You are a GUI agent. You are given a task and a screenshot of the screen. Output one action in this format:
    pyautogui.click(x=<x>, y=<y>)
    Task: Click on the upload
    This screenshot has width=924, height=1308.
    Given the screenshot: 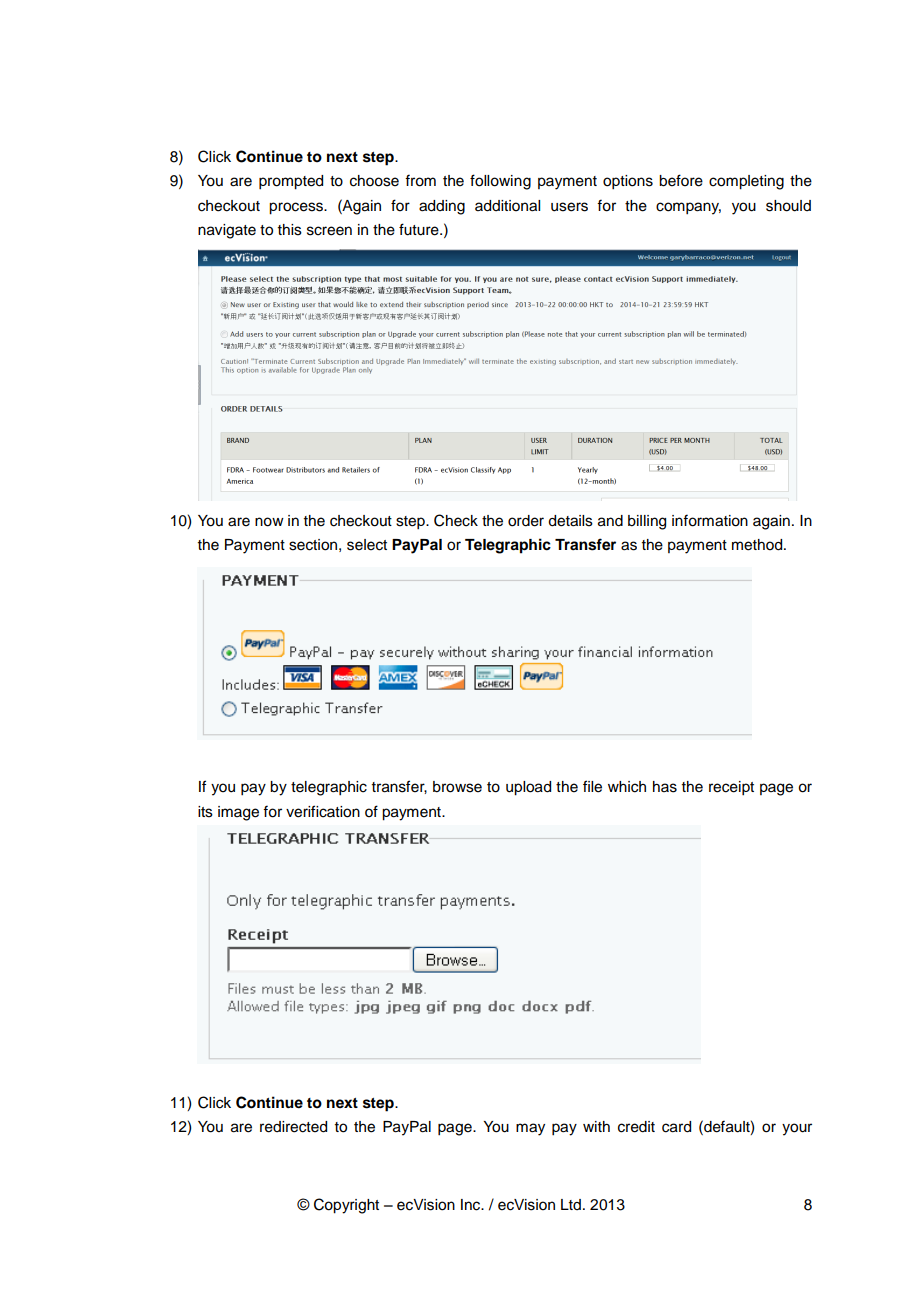 What is the action you would take?
    pyautogui.click(x=528, y=788)
